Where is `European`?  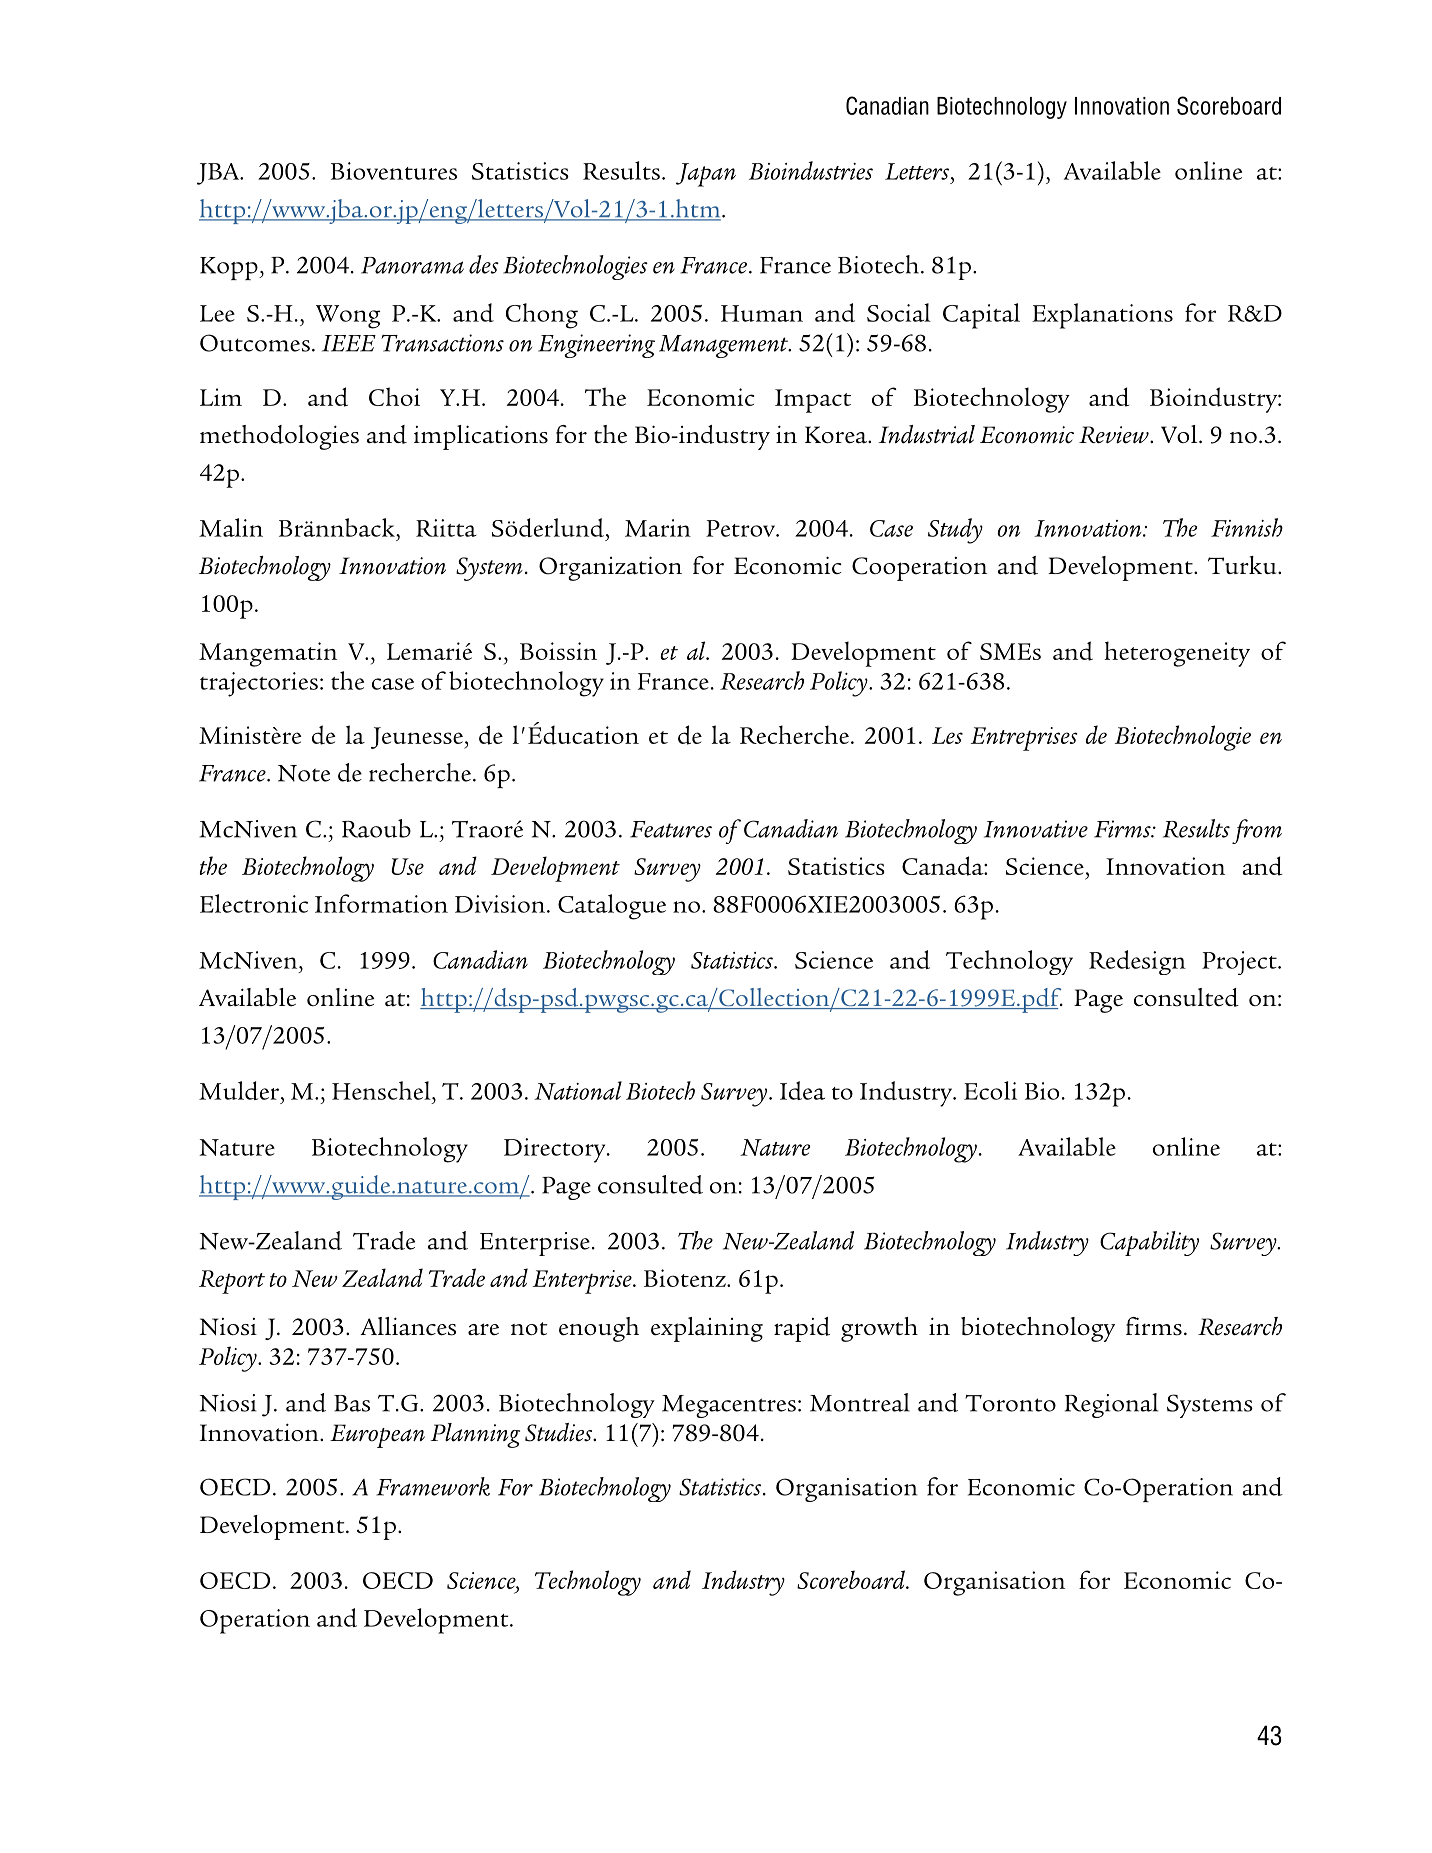
European is located at coordinates (377, 1436).
